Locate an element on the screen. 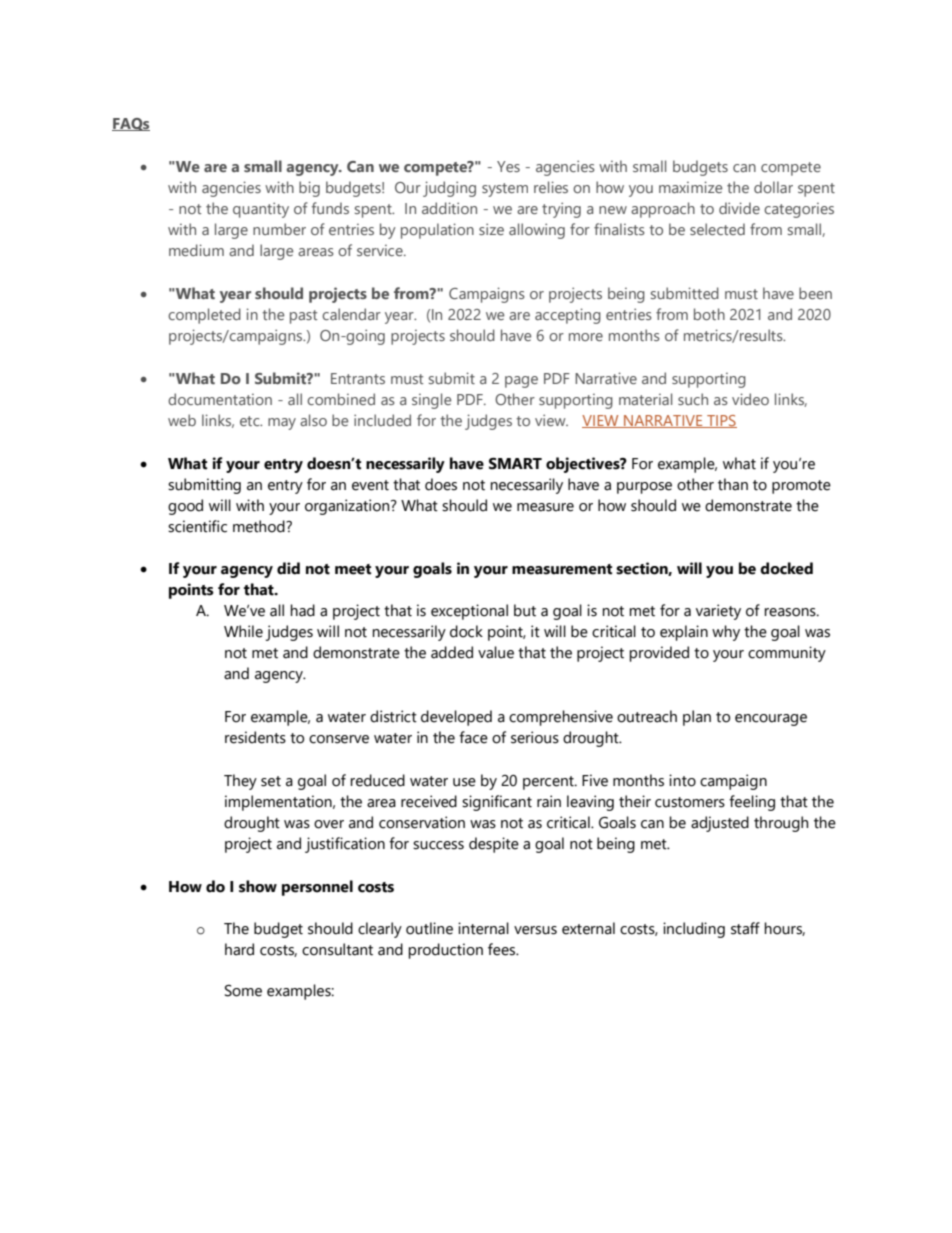 The height and width of the screenshot is (1233, 952). system is located at coordinates (505, 190).
